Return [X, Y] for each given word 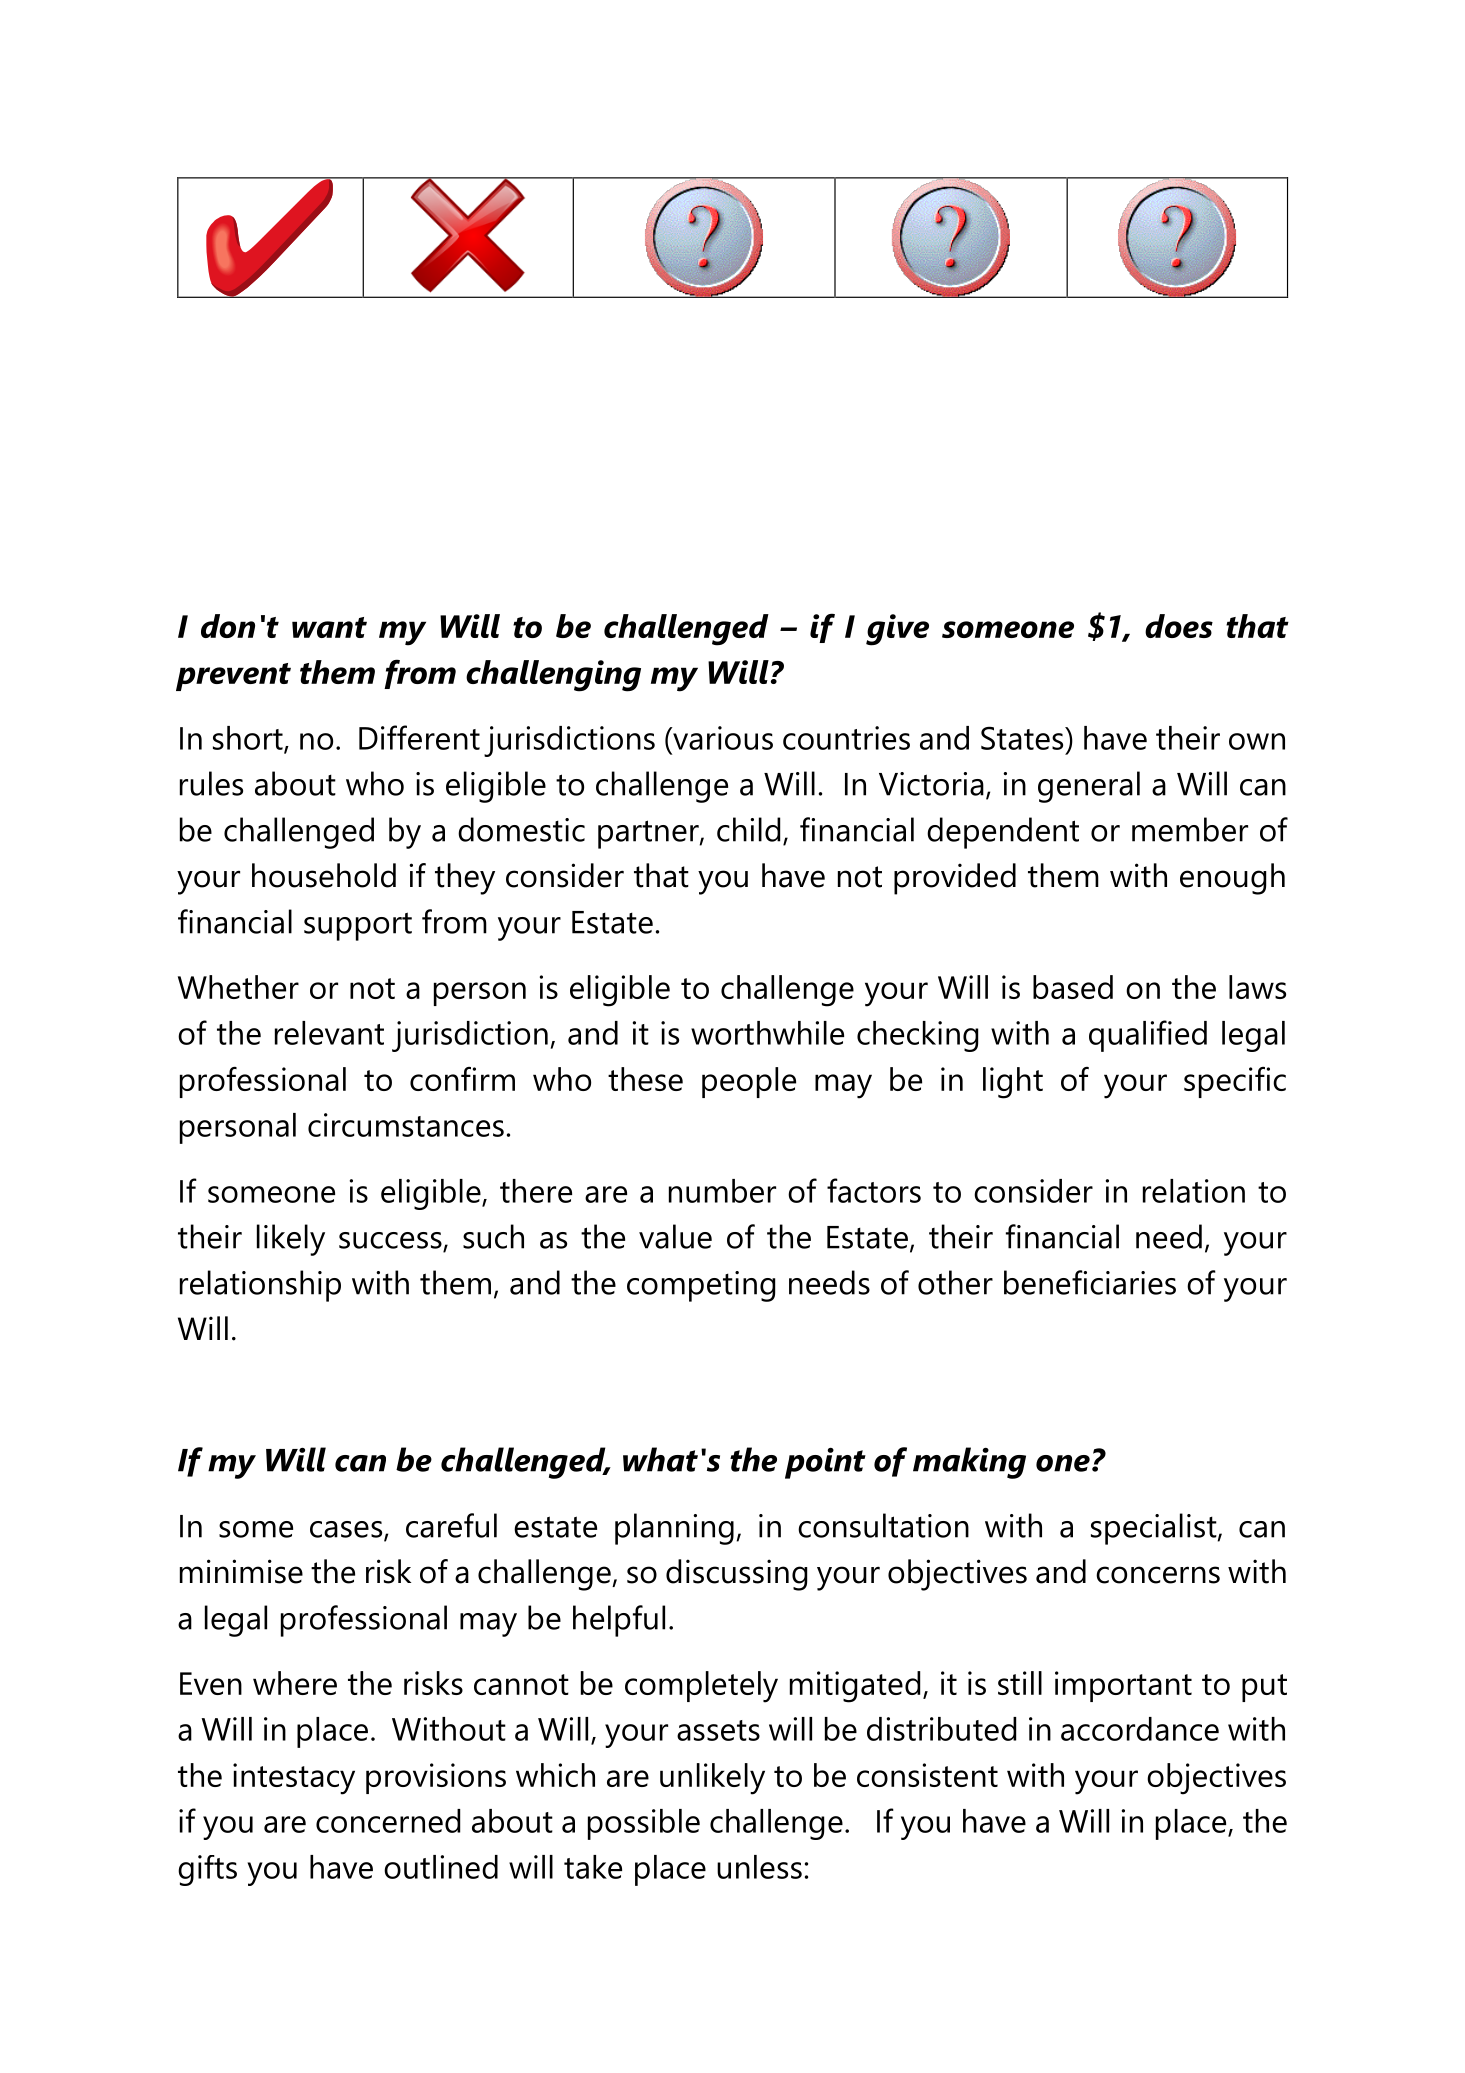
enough [1232, 879]
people [749, 1082]
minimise [241, 1571]
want [329, 627]
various [722, 738]
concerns [1158, 1575]
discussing [736, 1575]
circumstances [406, 1125]
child [748, 829]
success [391, 1241]
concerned [388, 1821]
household [324, 875]
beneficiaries [1090, 1282]
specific [1235, 1082]
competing [701, 1286]
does [1179, 626]
